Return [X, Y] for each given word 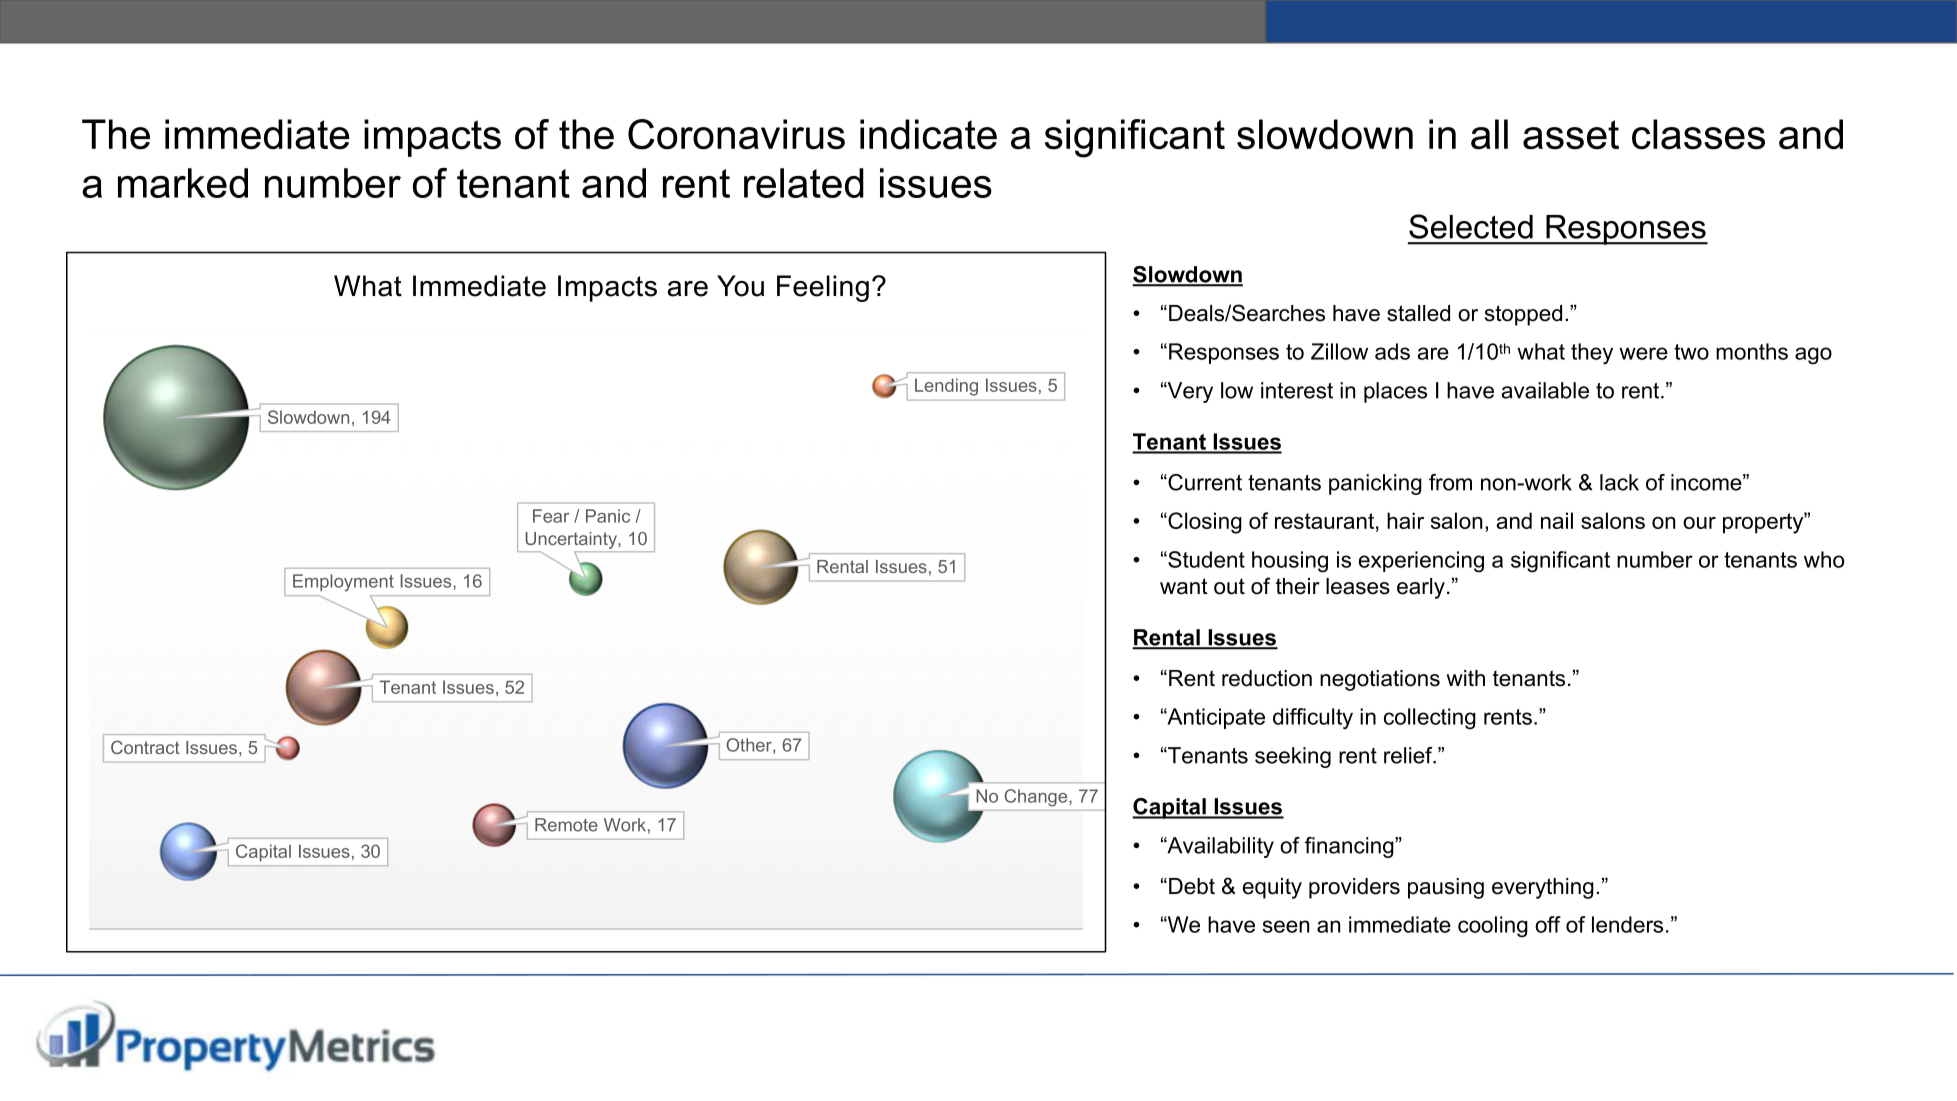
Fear [551, 516]
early [1421, 588]
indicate [928, 134]
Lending [946, 387]
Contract [145, 747]
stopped [1523, 315]
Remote [566, 825]
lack [1619, 482]
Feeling [823, 288]
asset [1571, 135]
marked [183, 183]
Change [1036, 797]
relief [1409, 755]
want [1184, 586]
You [740, 286]
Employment [343, 583]
